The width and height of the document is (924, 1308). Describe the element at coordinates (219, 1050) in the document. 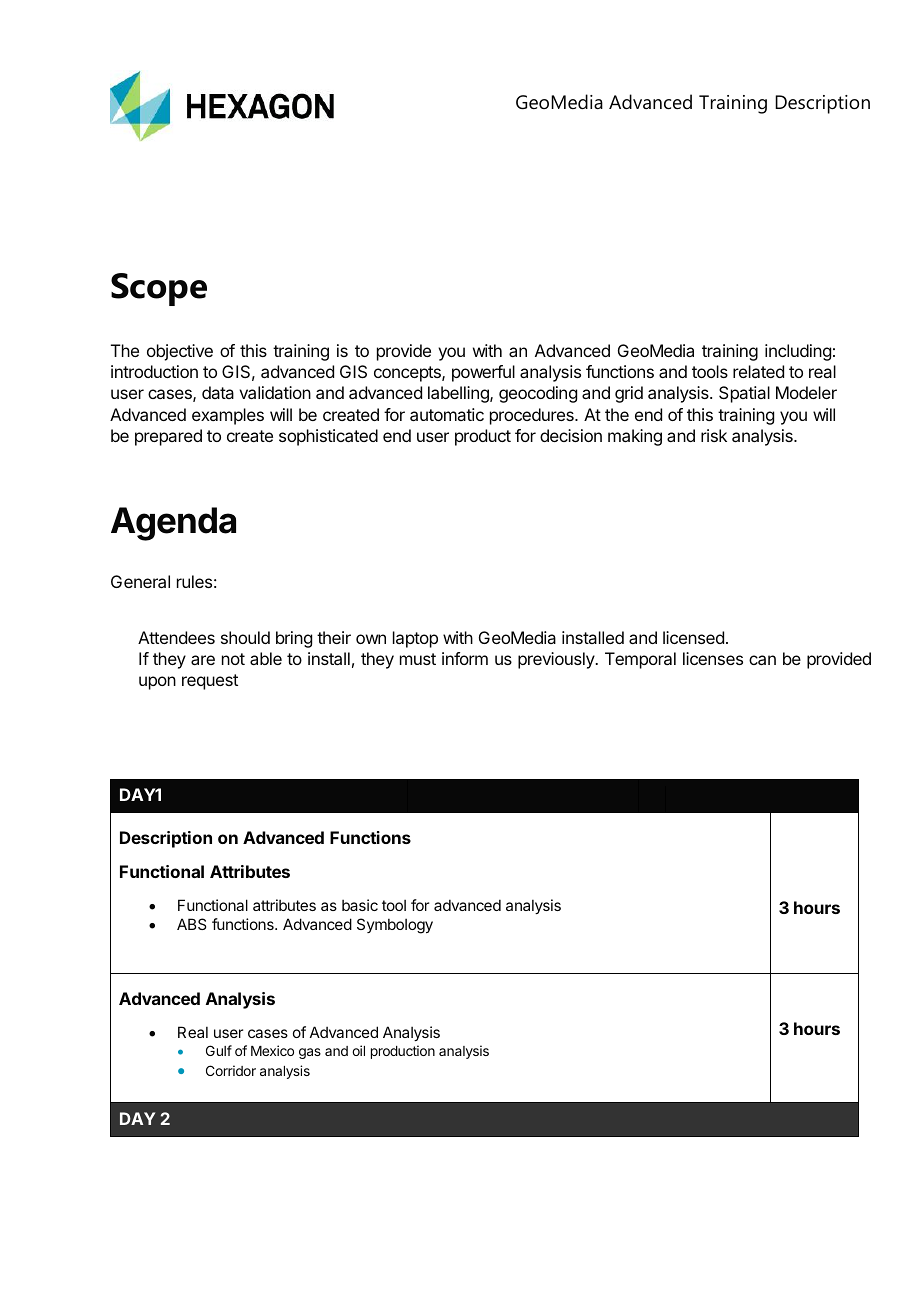

I see `Gulf` at that location.
